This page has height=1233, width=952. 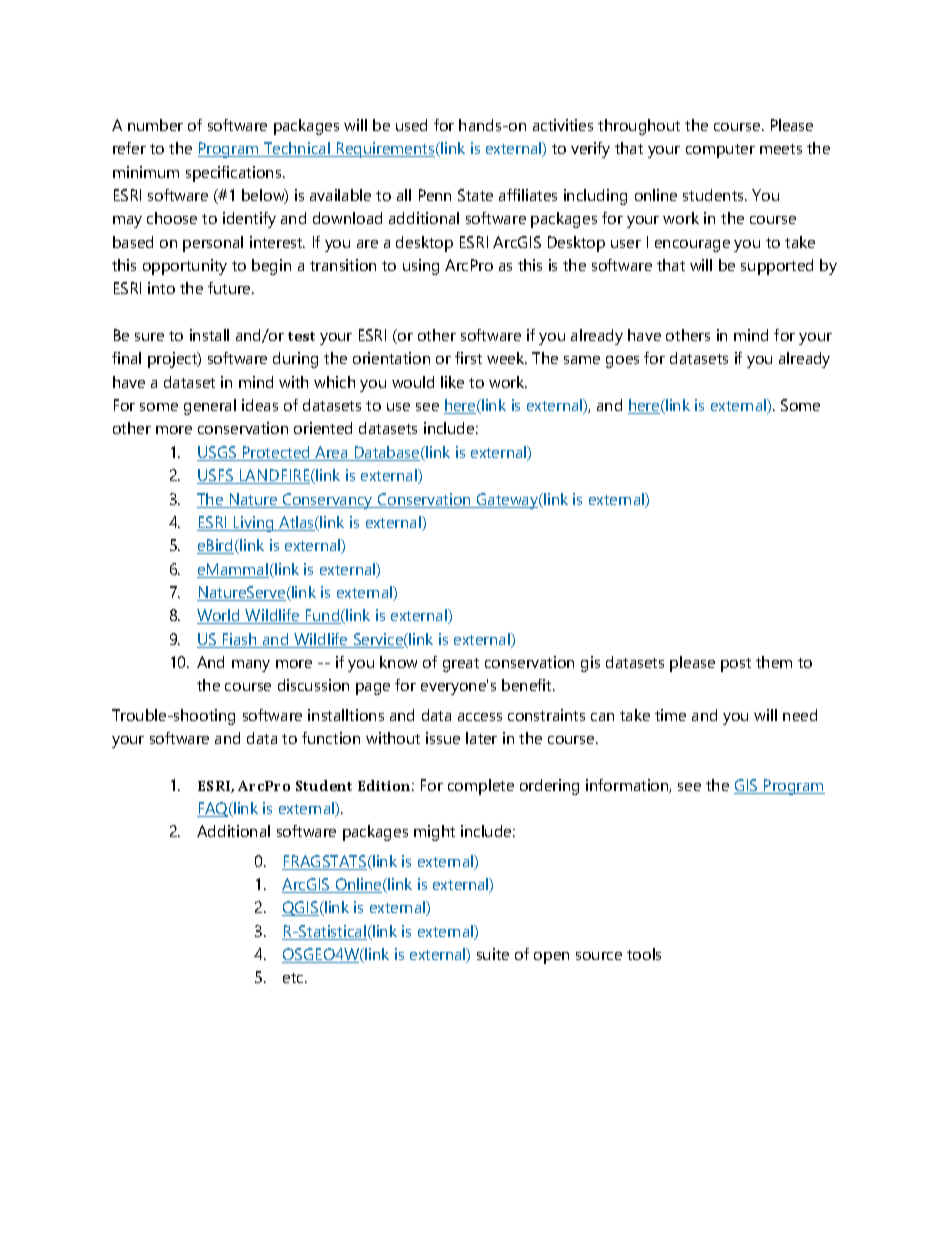 I want to click on supported, so click(x=777, y=267).
